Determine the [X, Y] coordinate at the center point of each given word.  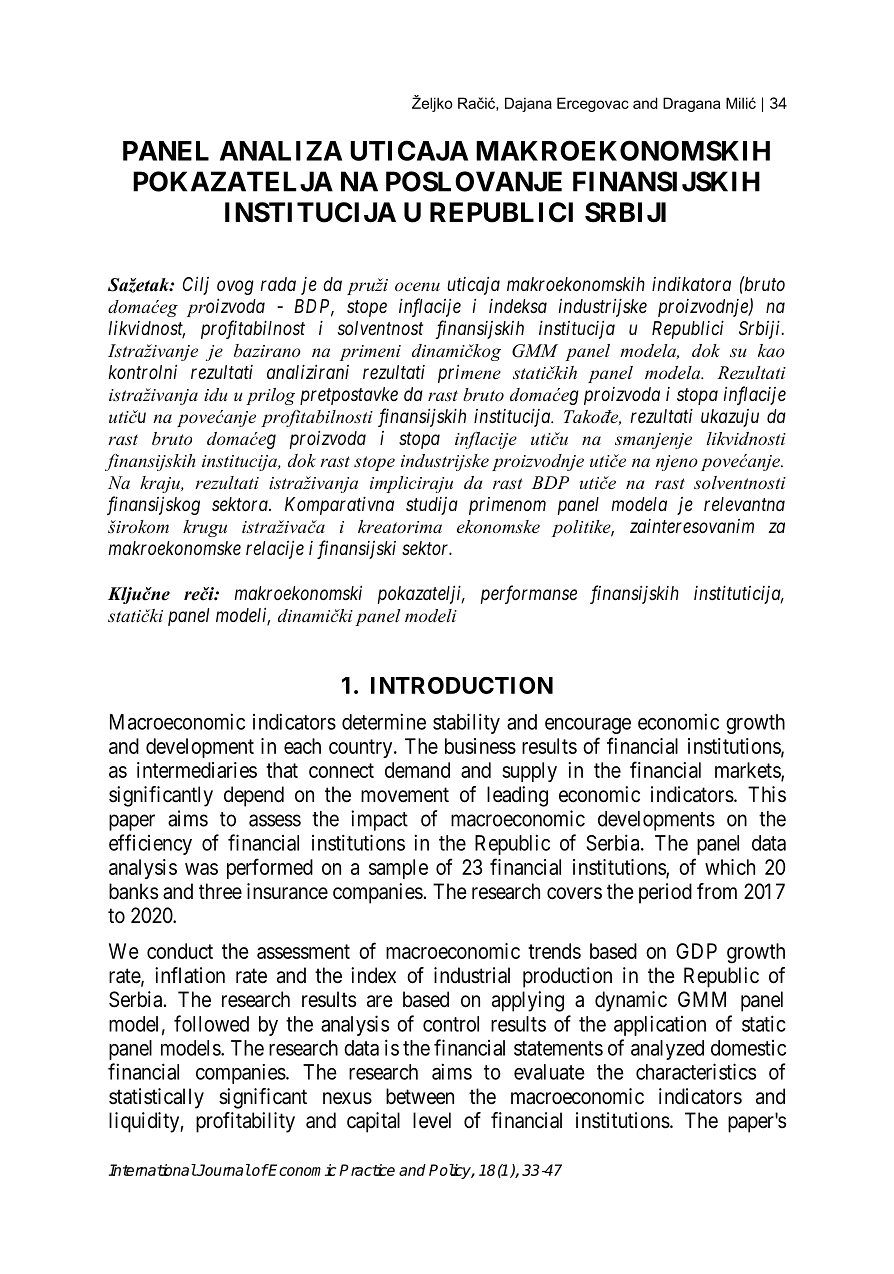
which [730, 867]
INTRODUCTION [462, 685]
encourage [588, 726]
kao [771, 350]
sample [398, 869]
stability [466, 723]
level [432, 1120]
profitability [245, 1122]
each [302, 746]
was [201, 869]
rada [278, 284]
